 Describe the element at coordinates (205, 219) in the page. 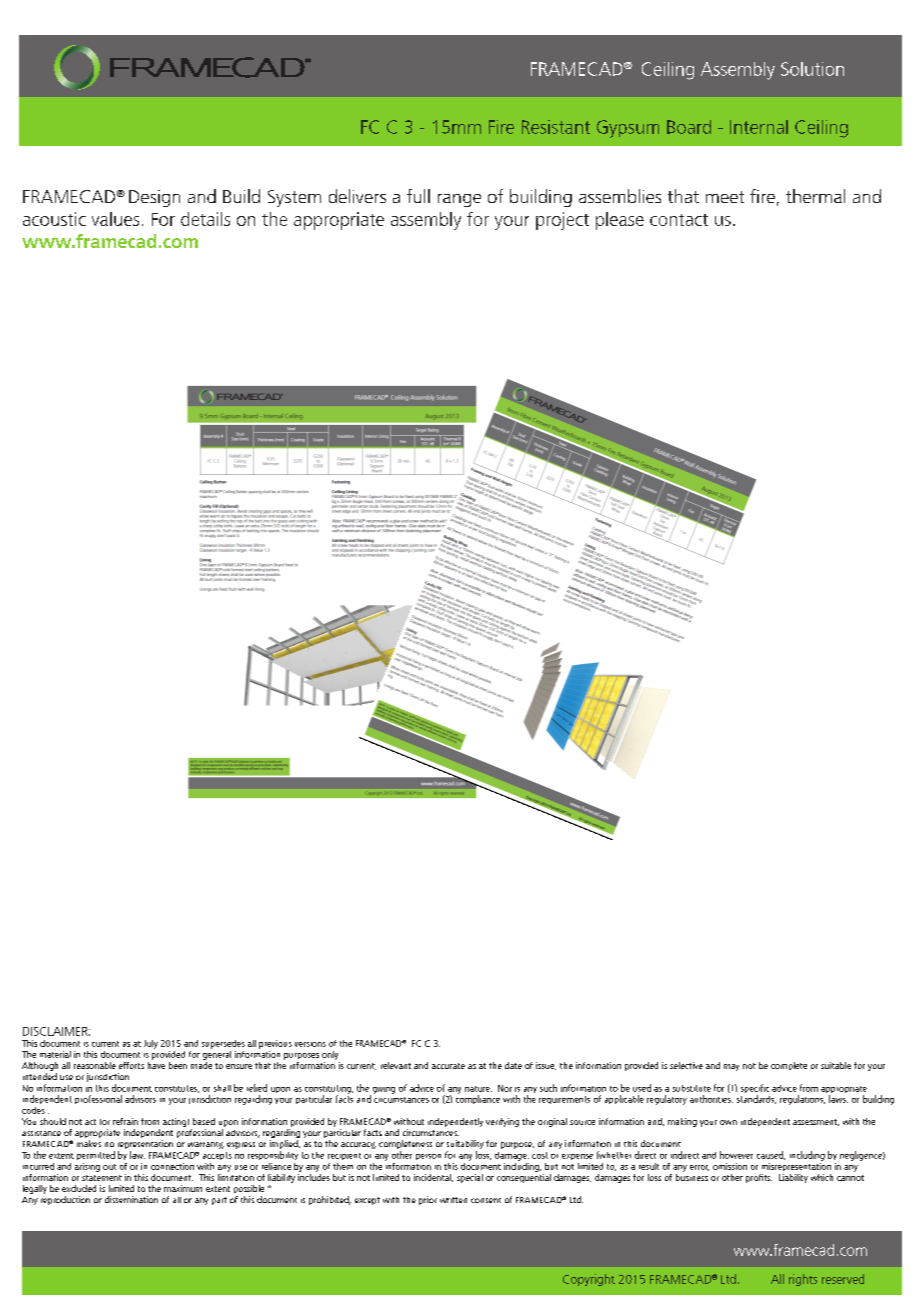

I see `details` at that location.
